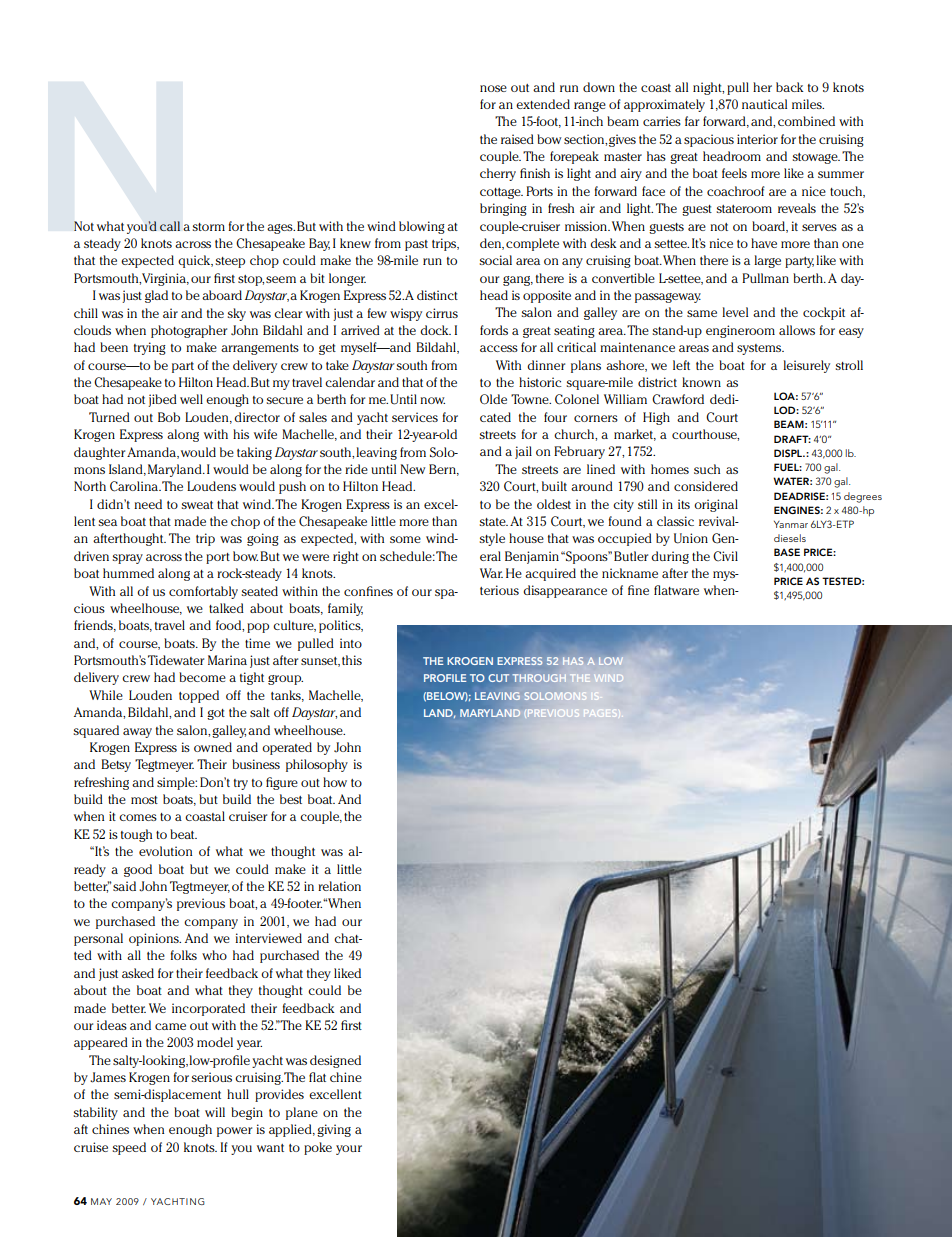  I want to click on nose, so click(493, 88).
